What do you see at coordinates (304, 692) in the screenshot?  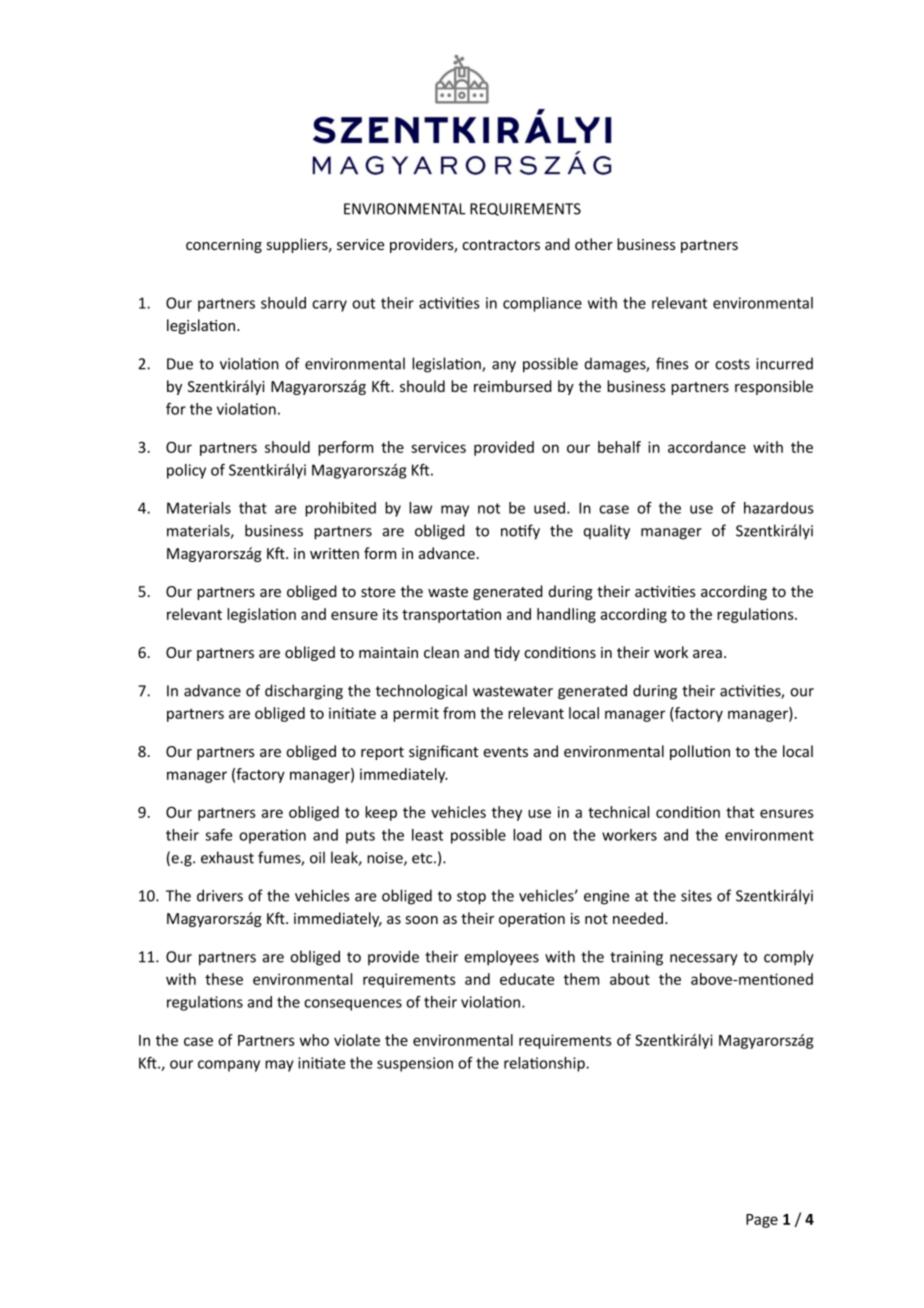 I see `discharging` at bounding box center [304, 692].
